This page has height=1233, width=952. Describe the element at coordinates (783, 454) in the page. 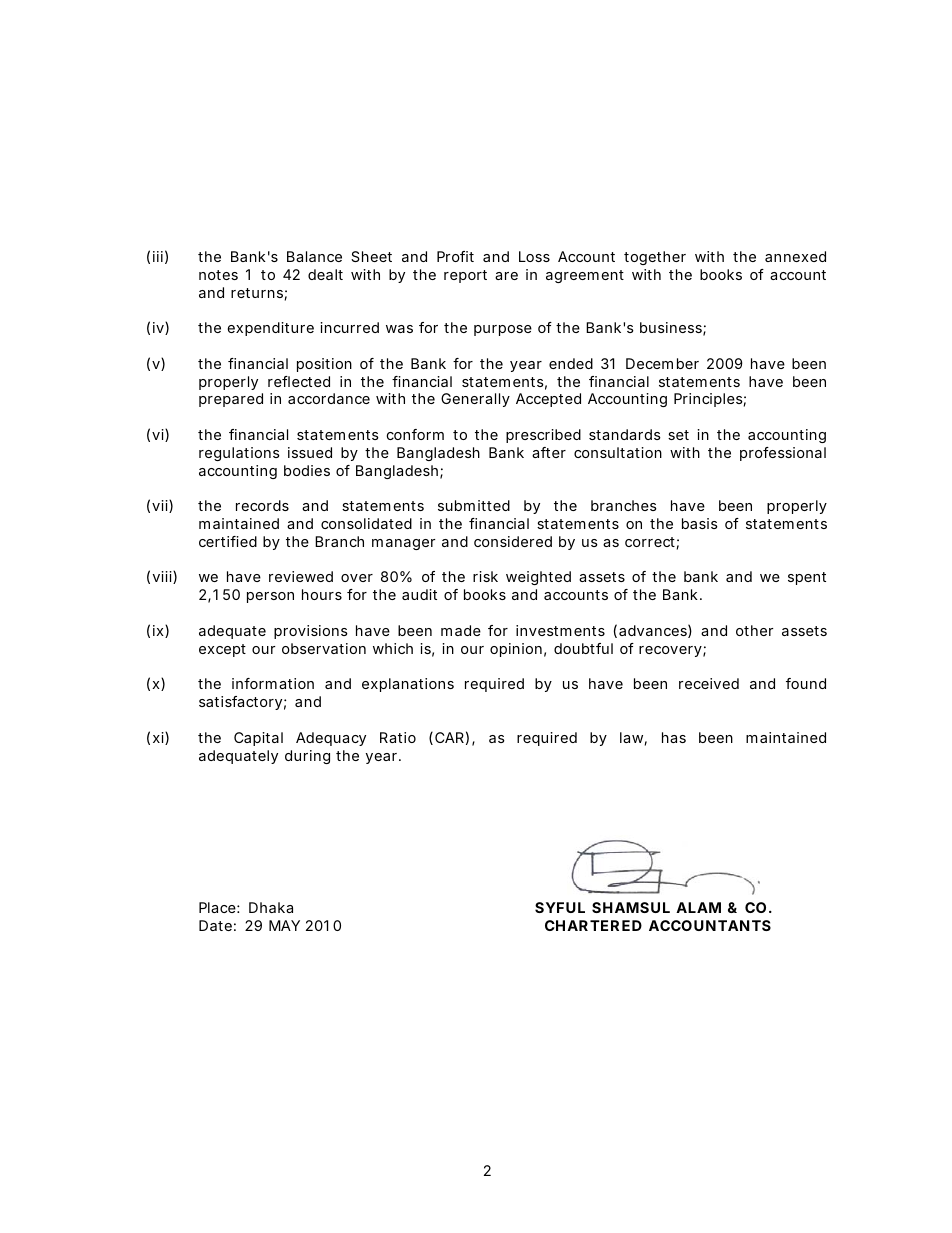

I see `professional` at that location.
